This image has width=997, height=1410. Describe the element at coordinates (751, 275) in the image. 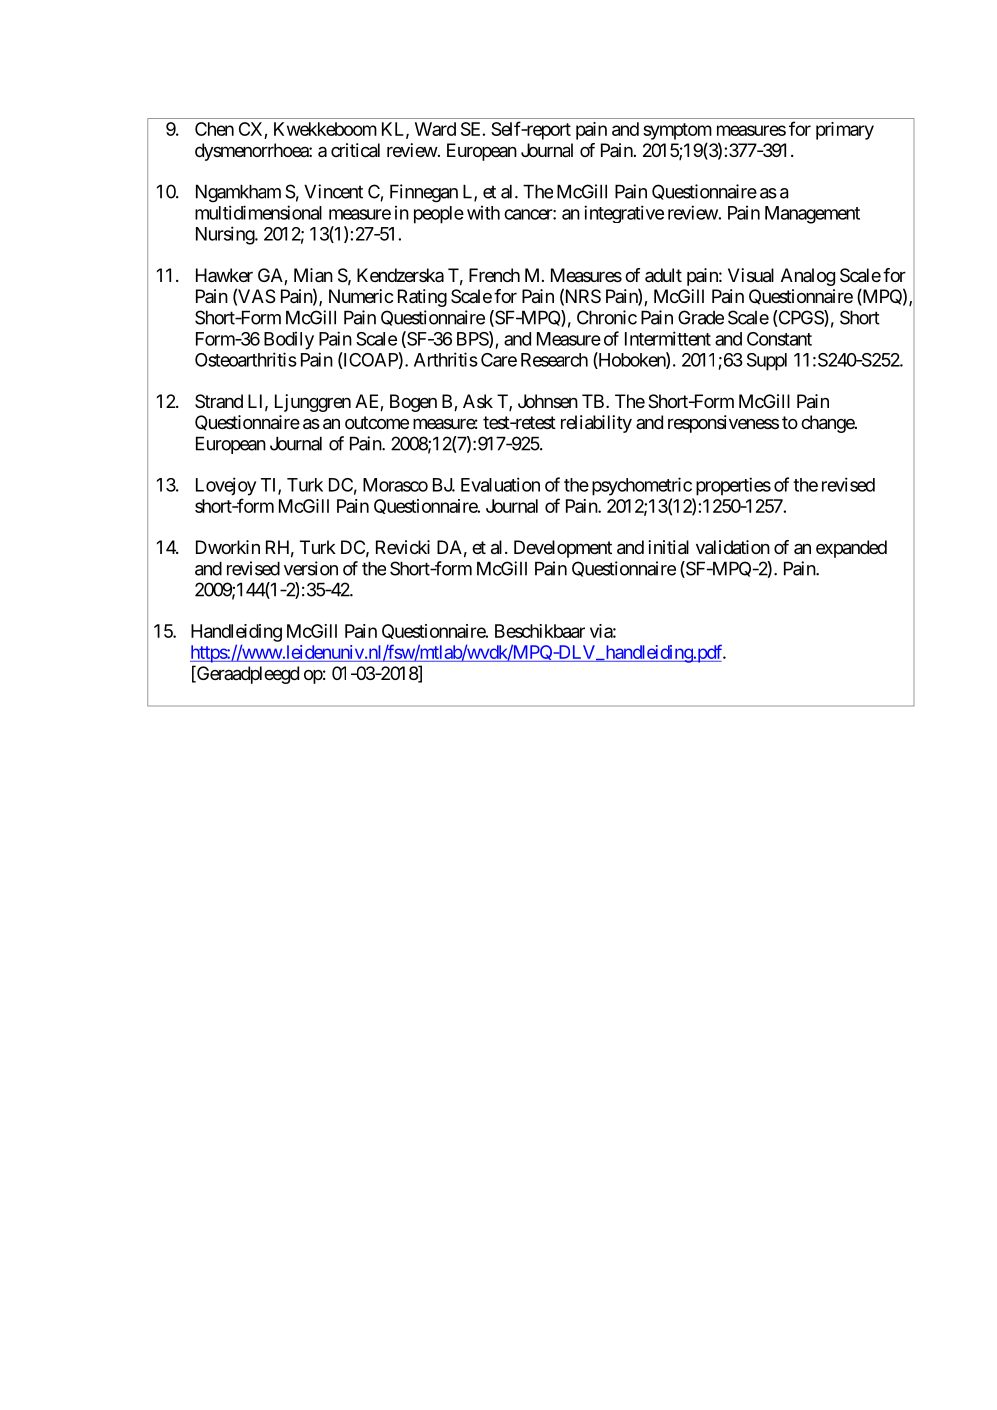

I see `Visual` at that location.
